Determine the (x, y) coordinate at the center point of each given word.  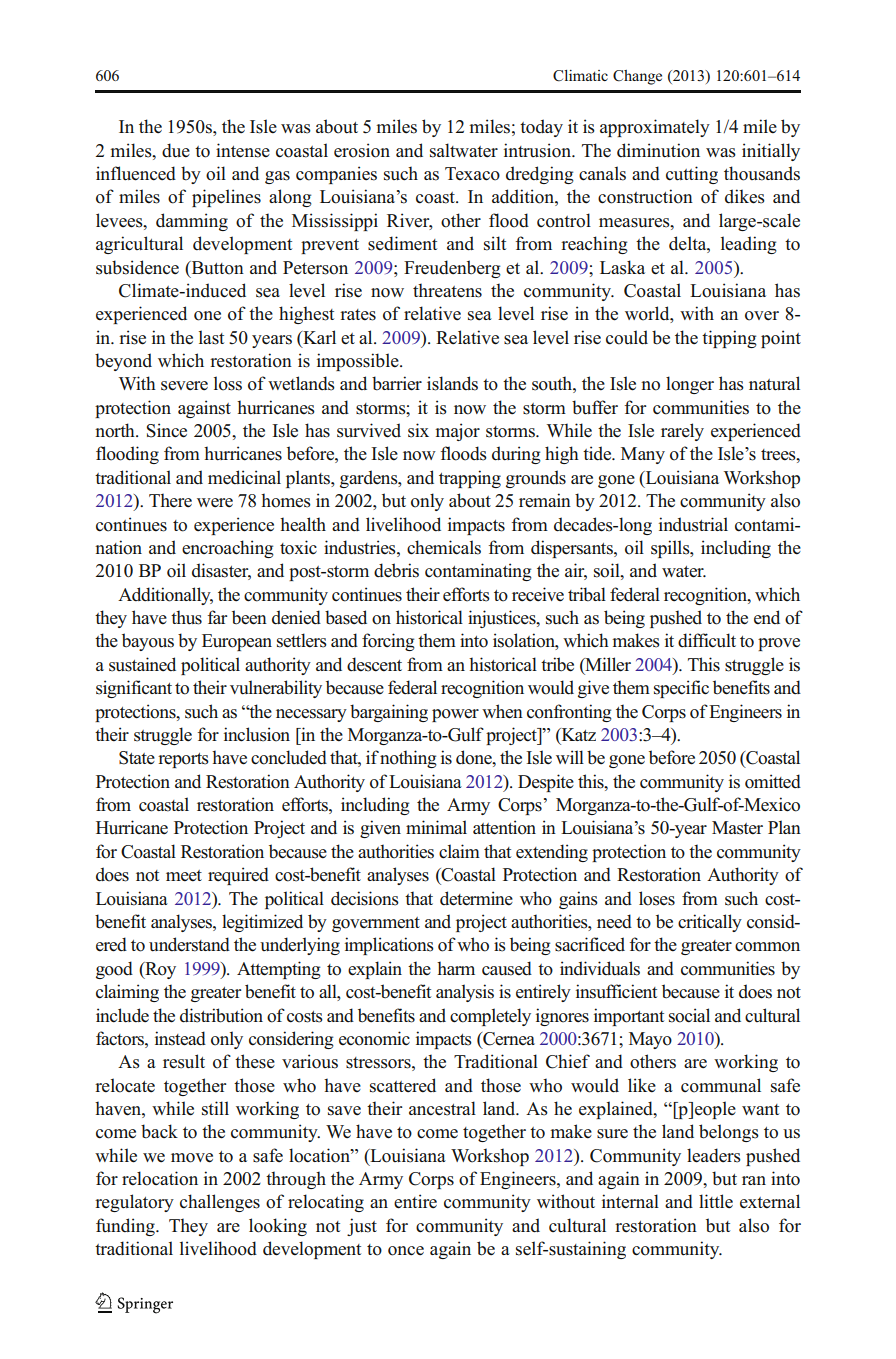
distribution (221, 1015)
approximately (655, 128)
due (176, 150)
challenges (220, 1203)
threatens (447, 290)
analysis (465, 993)
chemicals (444, 547)
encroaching (228, 549)
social (689, 1015)
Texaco (472, 174)
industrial (693, 524)
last (211, 337)
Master (737, 828)
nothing (408, 759)
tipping (729, 339)
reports (183, 760)
